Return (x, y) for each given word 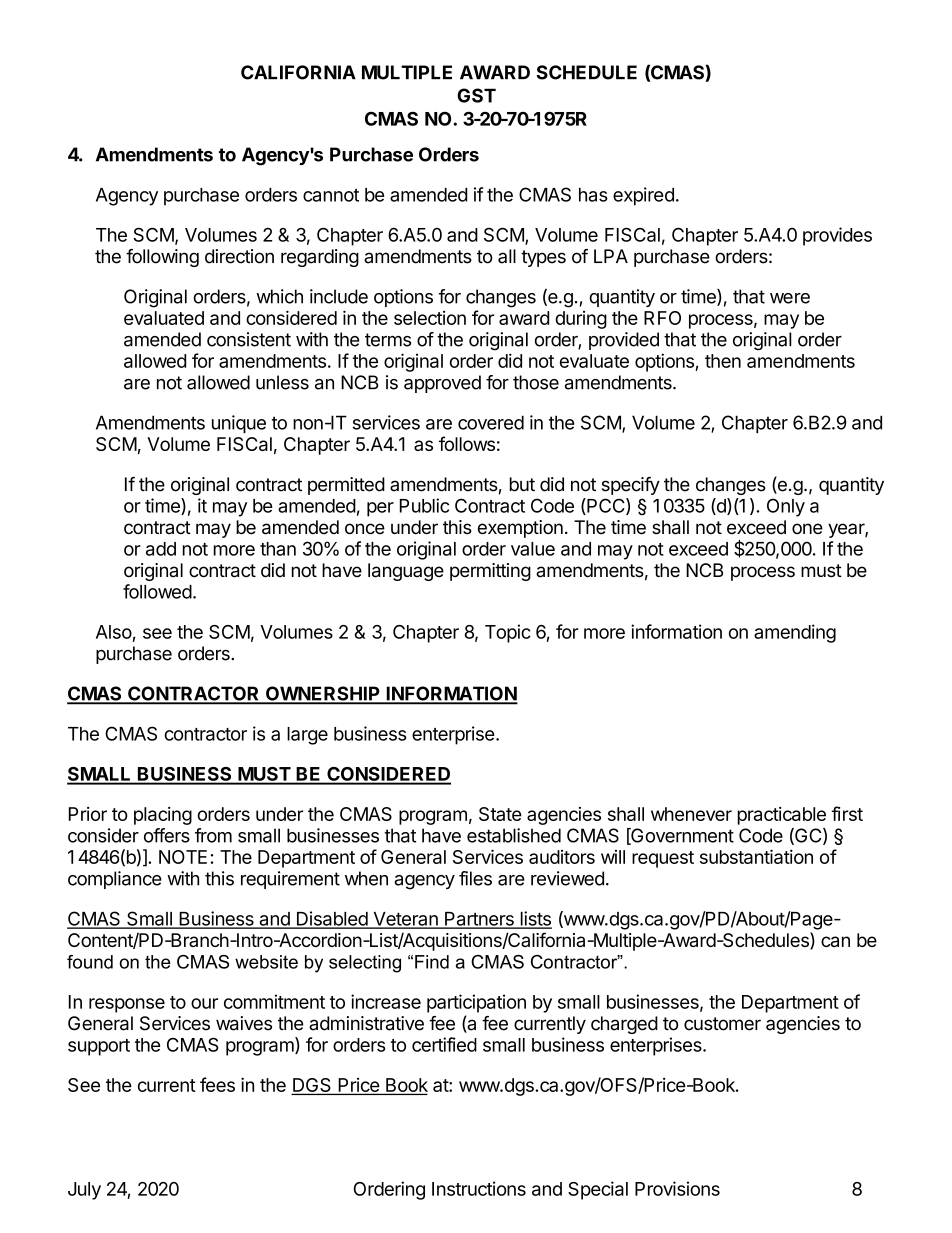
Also (114, 632)
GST (476, 95)
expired (643, 196)
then (723, 361)
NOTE (183, 857)
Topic (508, 633)
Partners (479, 920)
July (84, 1191)
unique (239, 424)
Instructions (479, 1188)
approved (442, 384)
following (162, 258)
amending (795, 633)
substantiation (756, 856)
